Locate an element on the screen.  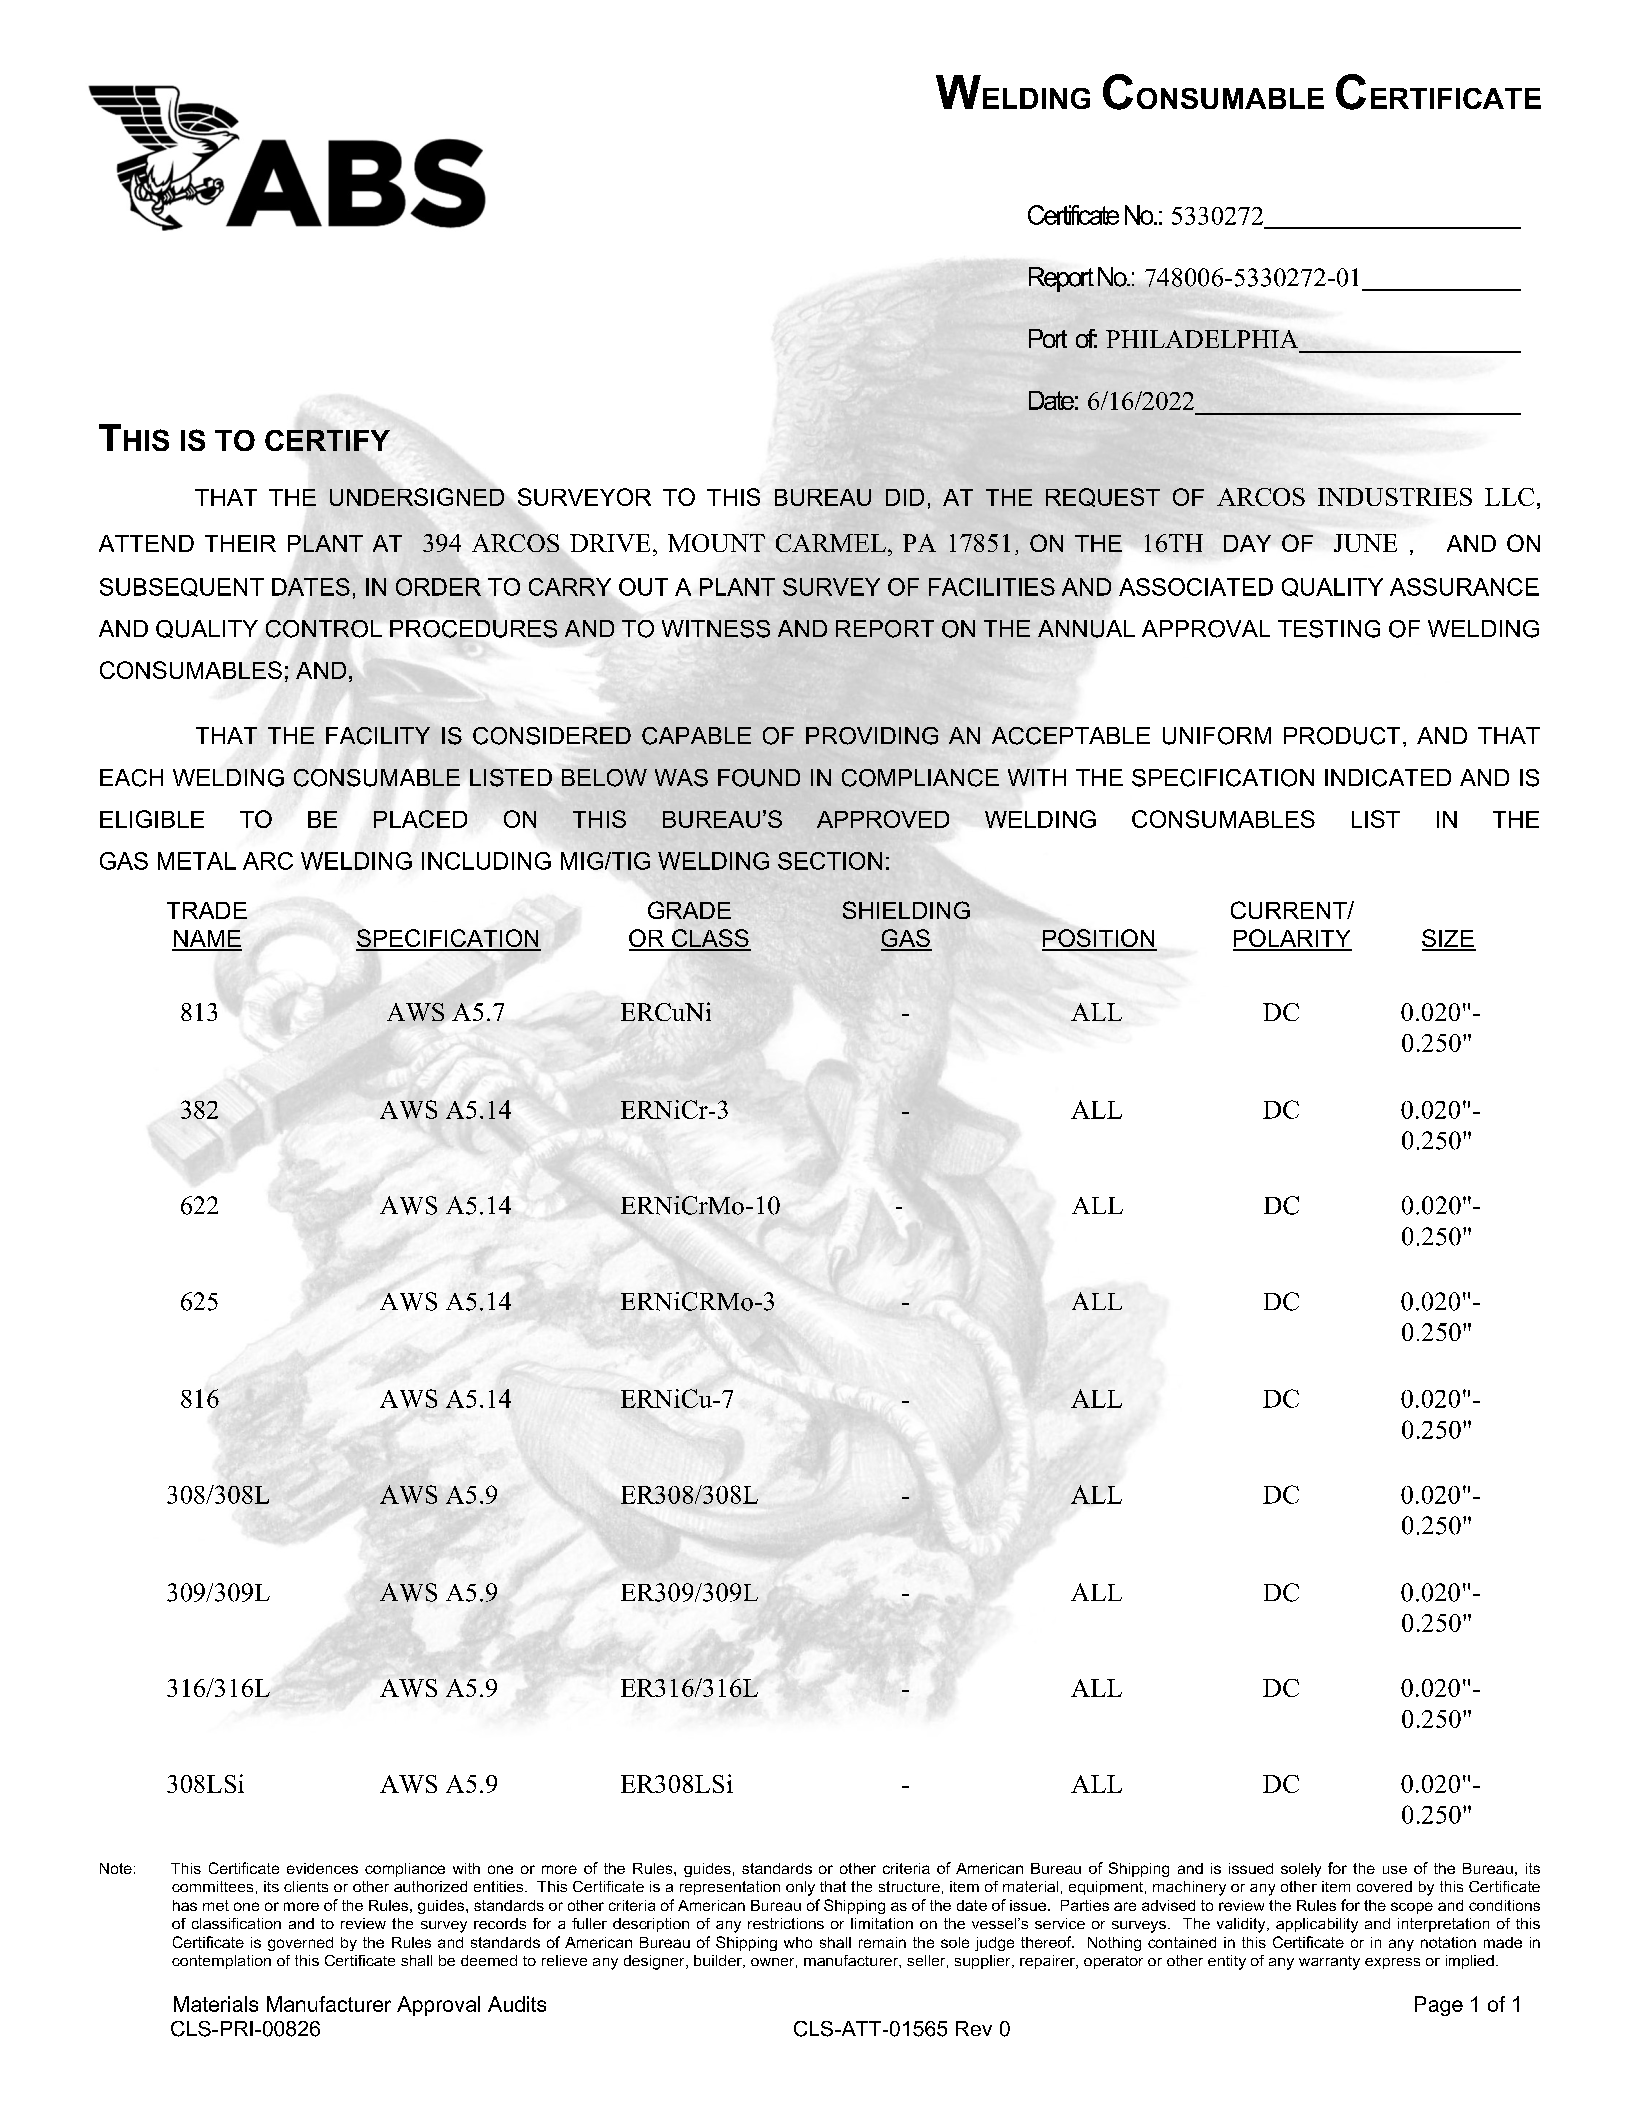
evidences is located at coordinates (322, 1868).
